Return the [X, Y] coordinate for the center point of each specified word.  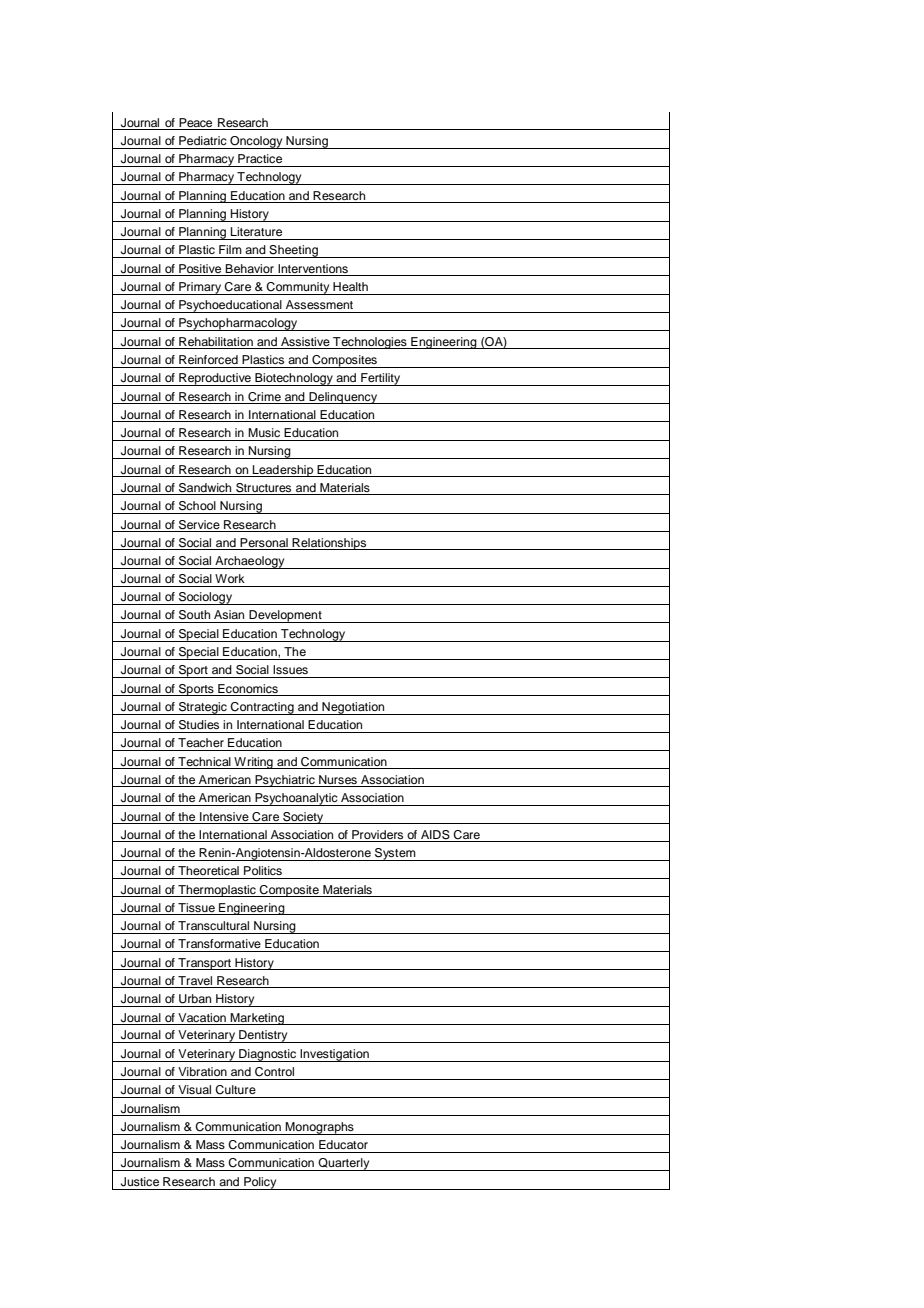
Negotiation [353, 708]
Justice [140, 1182]
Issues [290, 669]
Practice [260, 158]
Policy [260, 1183]
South [194, 615]
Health [350, 286]
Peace [195, 122]
